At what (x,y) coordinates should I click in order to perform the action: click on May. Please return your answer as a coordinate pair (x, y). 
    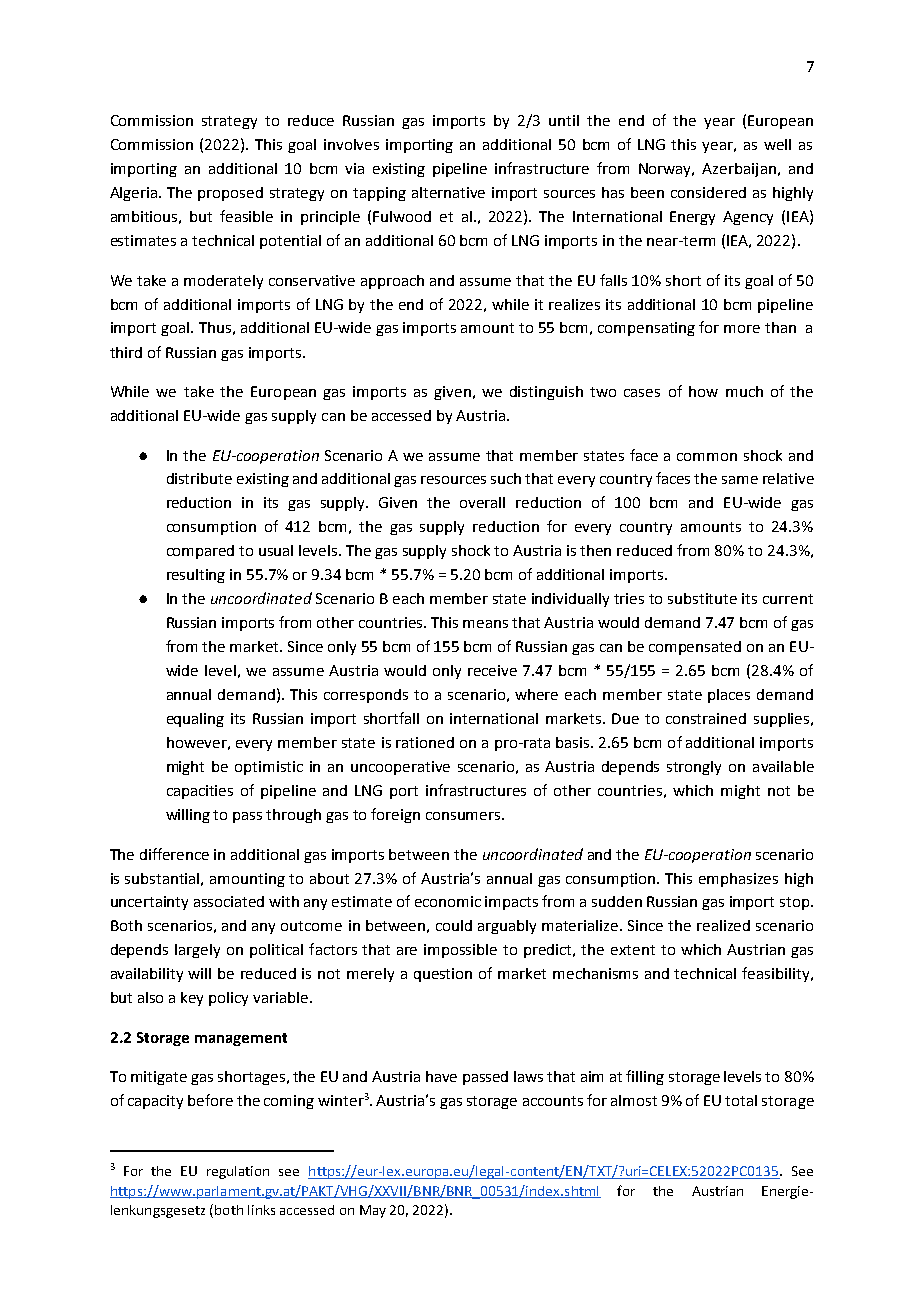
    Looking at the image, I should click on (373, 1211).
